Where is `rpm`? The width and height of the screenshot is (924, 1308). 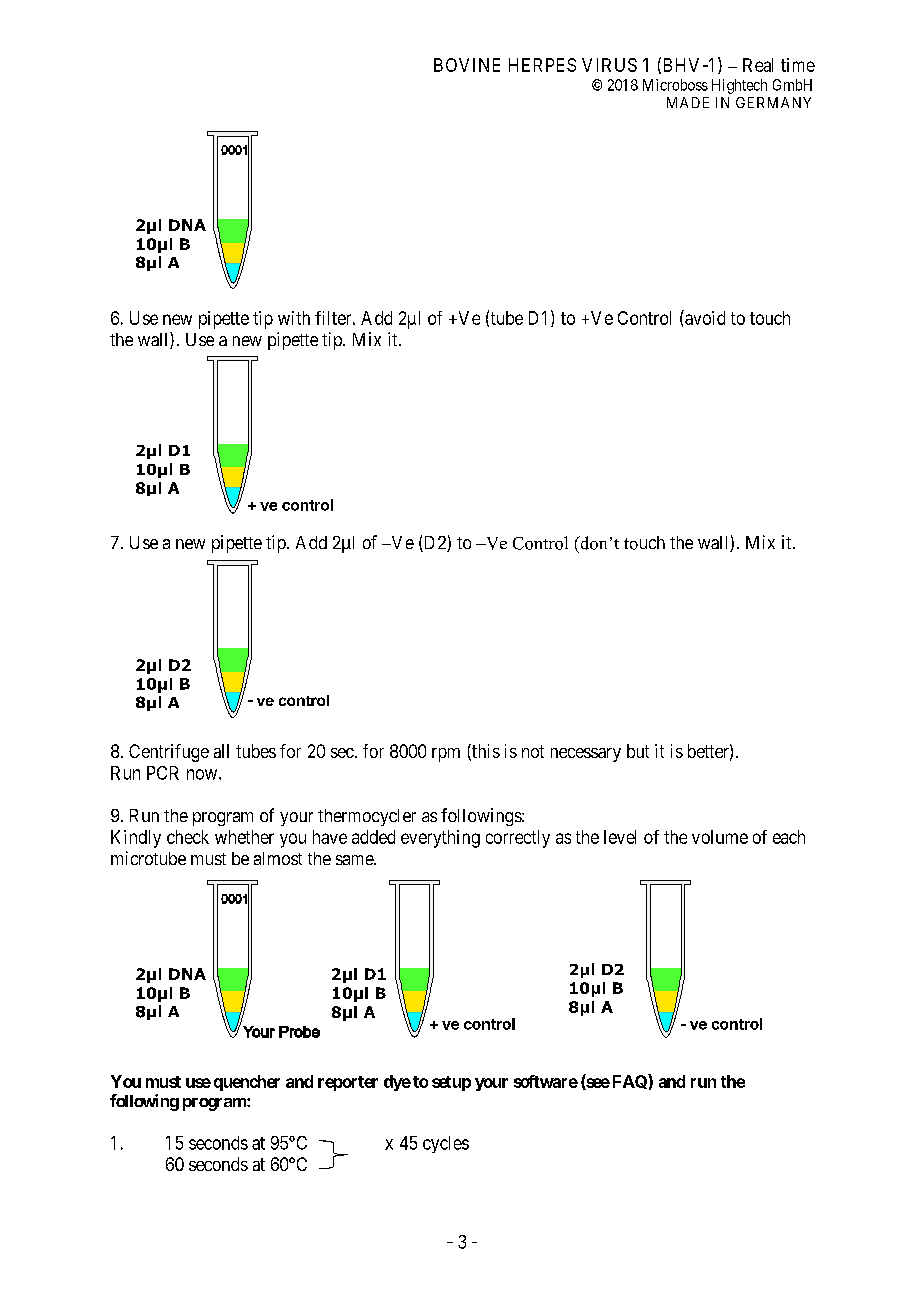 rpm is located at coordinates (446, 755).
